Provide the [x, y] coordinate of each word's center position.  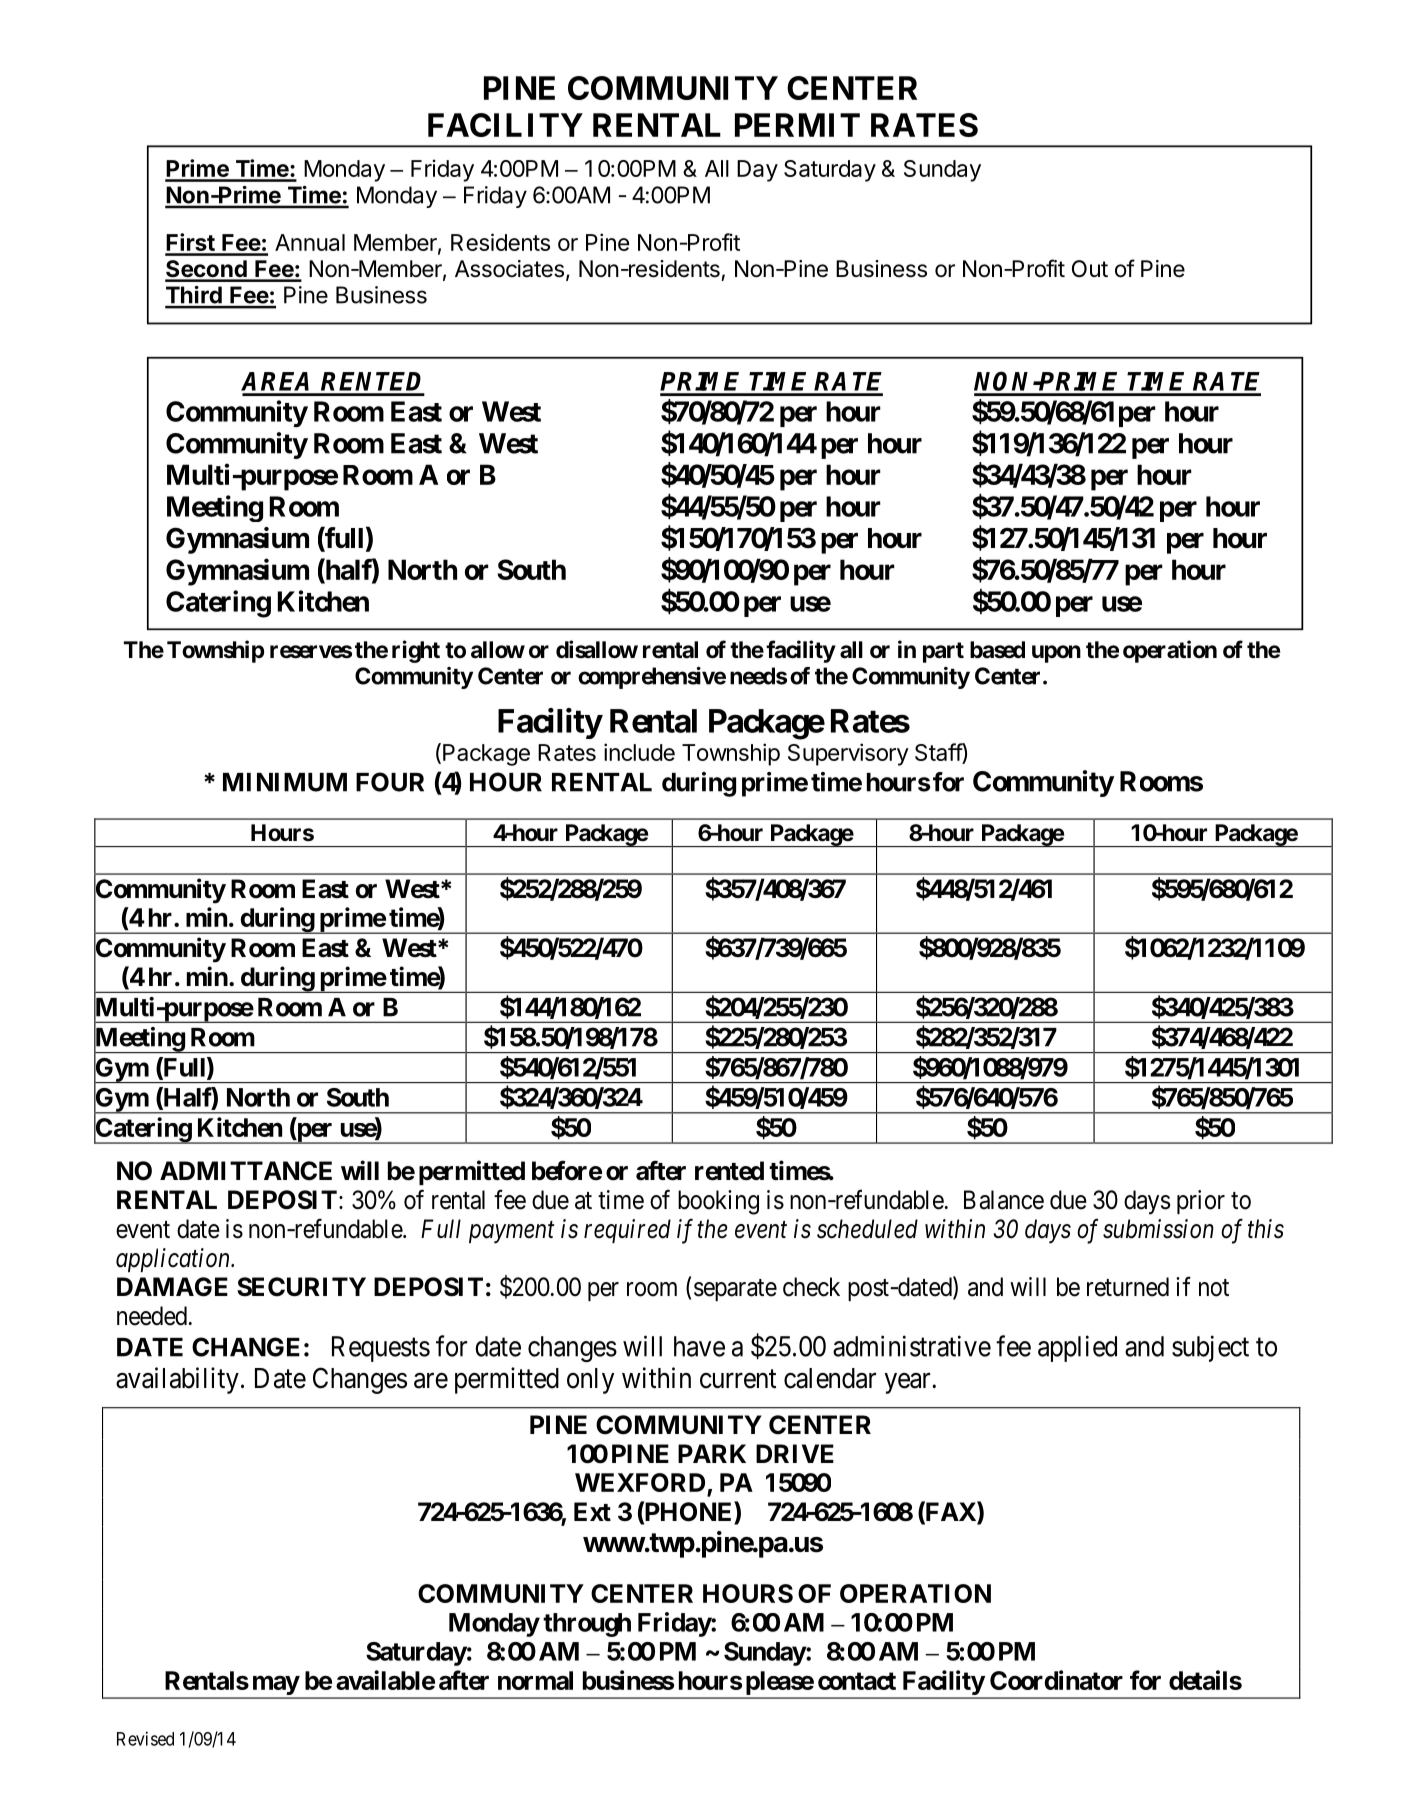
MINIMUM [285, 782]
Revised [145, 1738]
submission [1158, 1229]
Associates [509, 269]
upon [1056, 654]
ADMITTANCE [246, 1171]
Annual [310, 242]
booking [718, 1202]
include [639, 752]
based [997, 650]
